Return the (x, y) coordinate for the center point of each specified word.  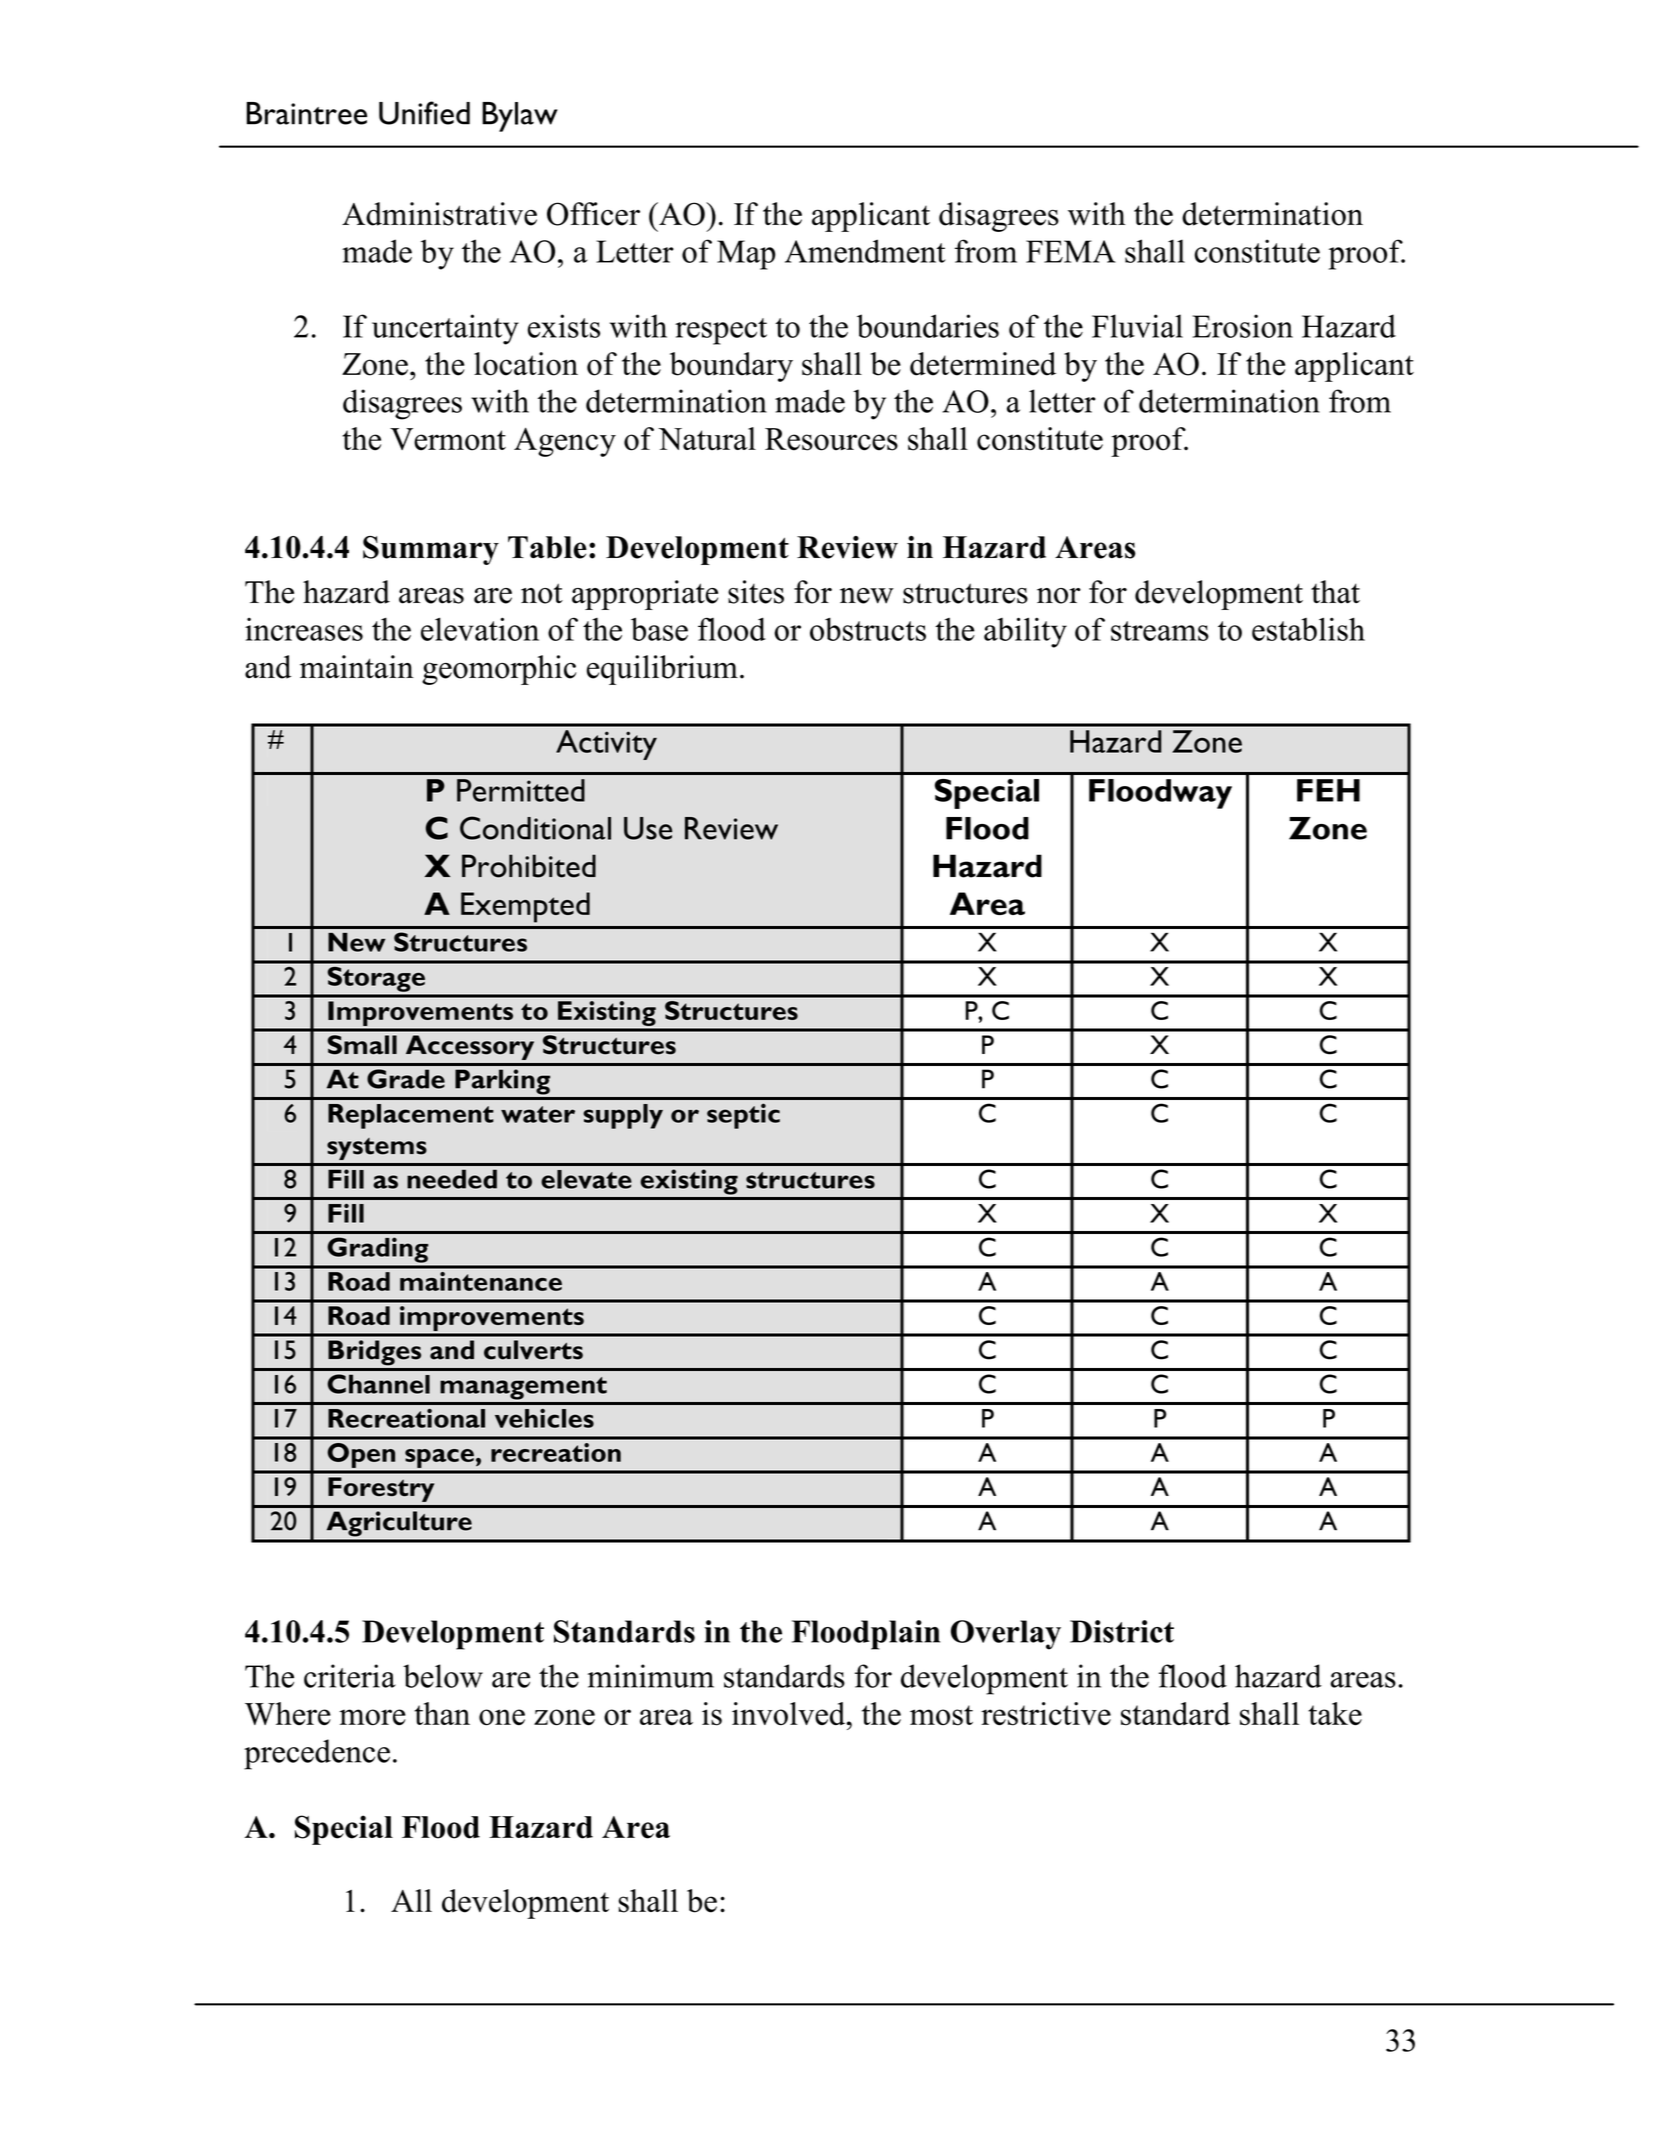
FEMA (1071, 251)
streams (1160, 631)
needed (452, 1179)
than (442, 1713)
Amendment (865, 251)
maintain (357, 667)
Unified (424, 113)
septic (743, 1116)
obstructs (868, 629)
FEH (1328, 790)
